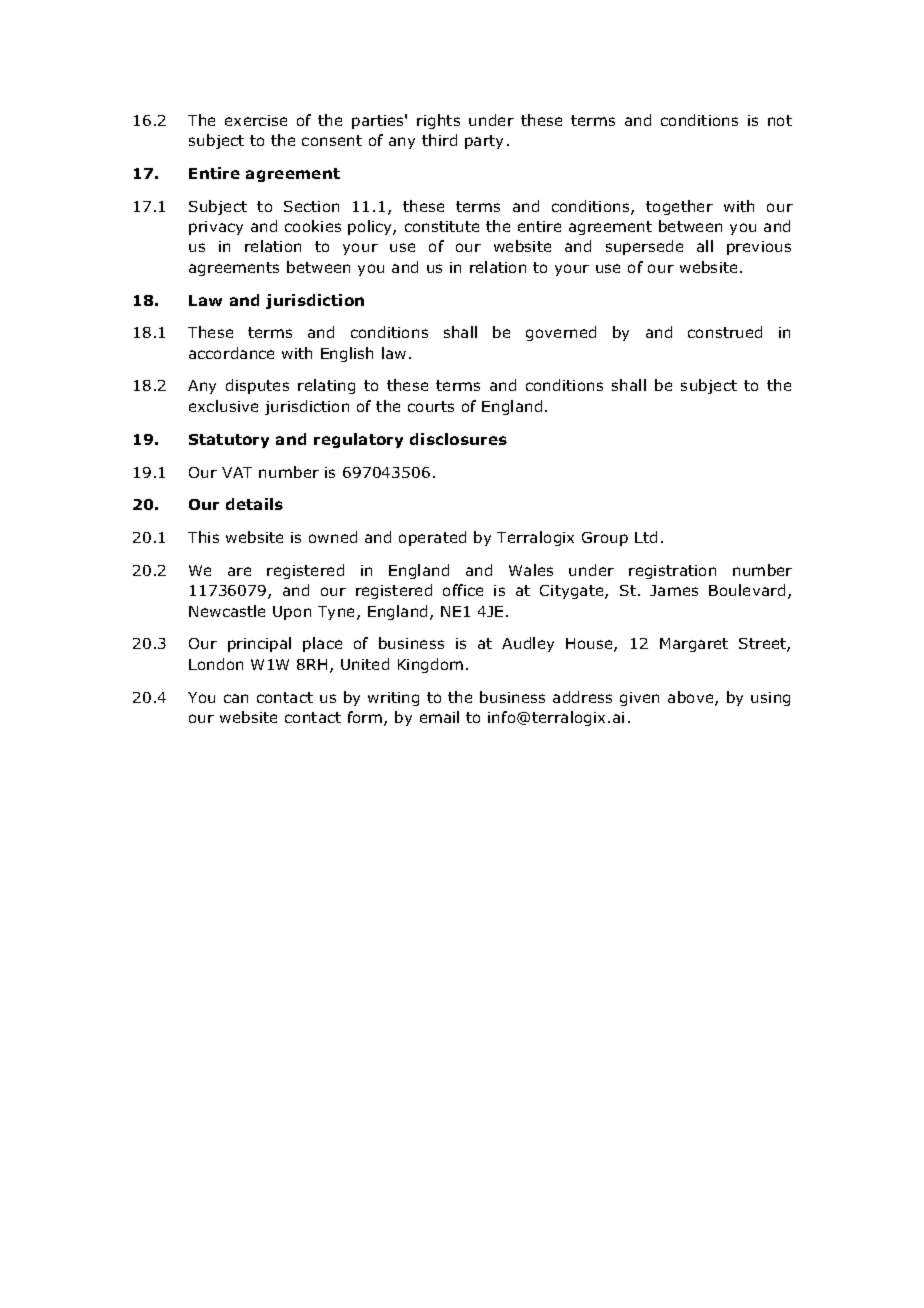 This image has width=924, height=1308. I want to click on party, so click(484, 142).
